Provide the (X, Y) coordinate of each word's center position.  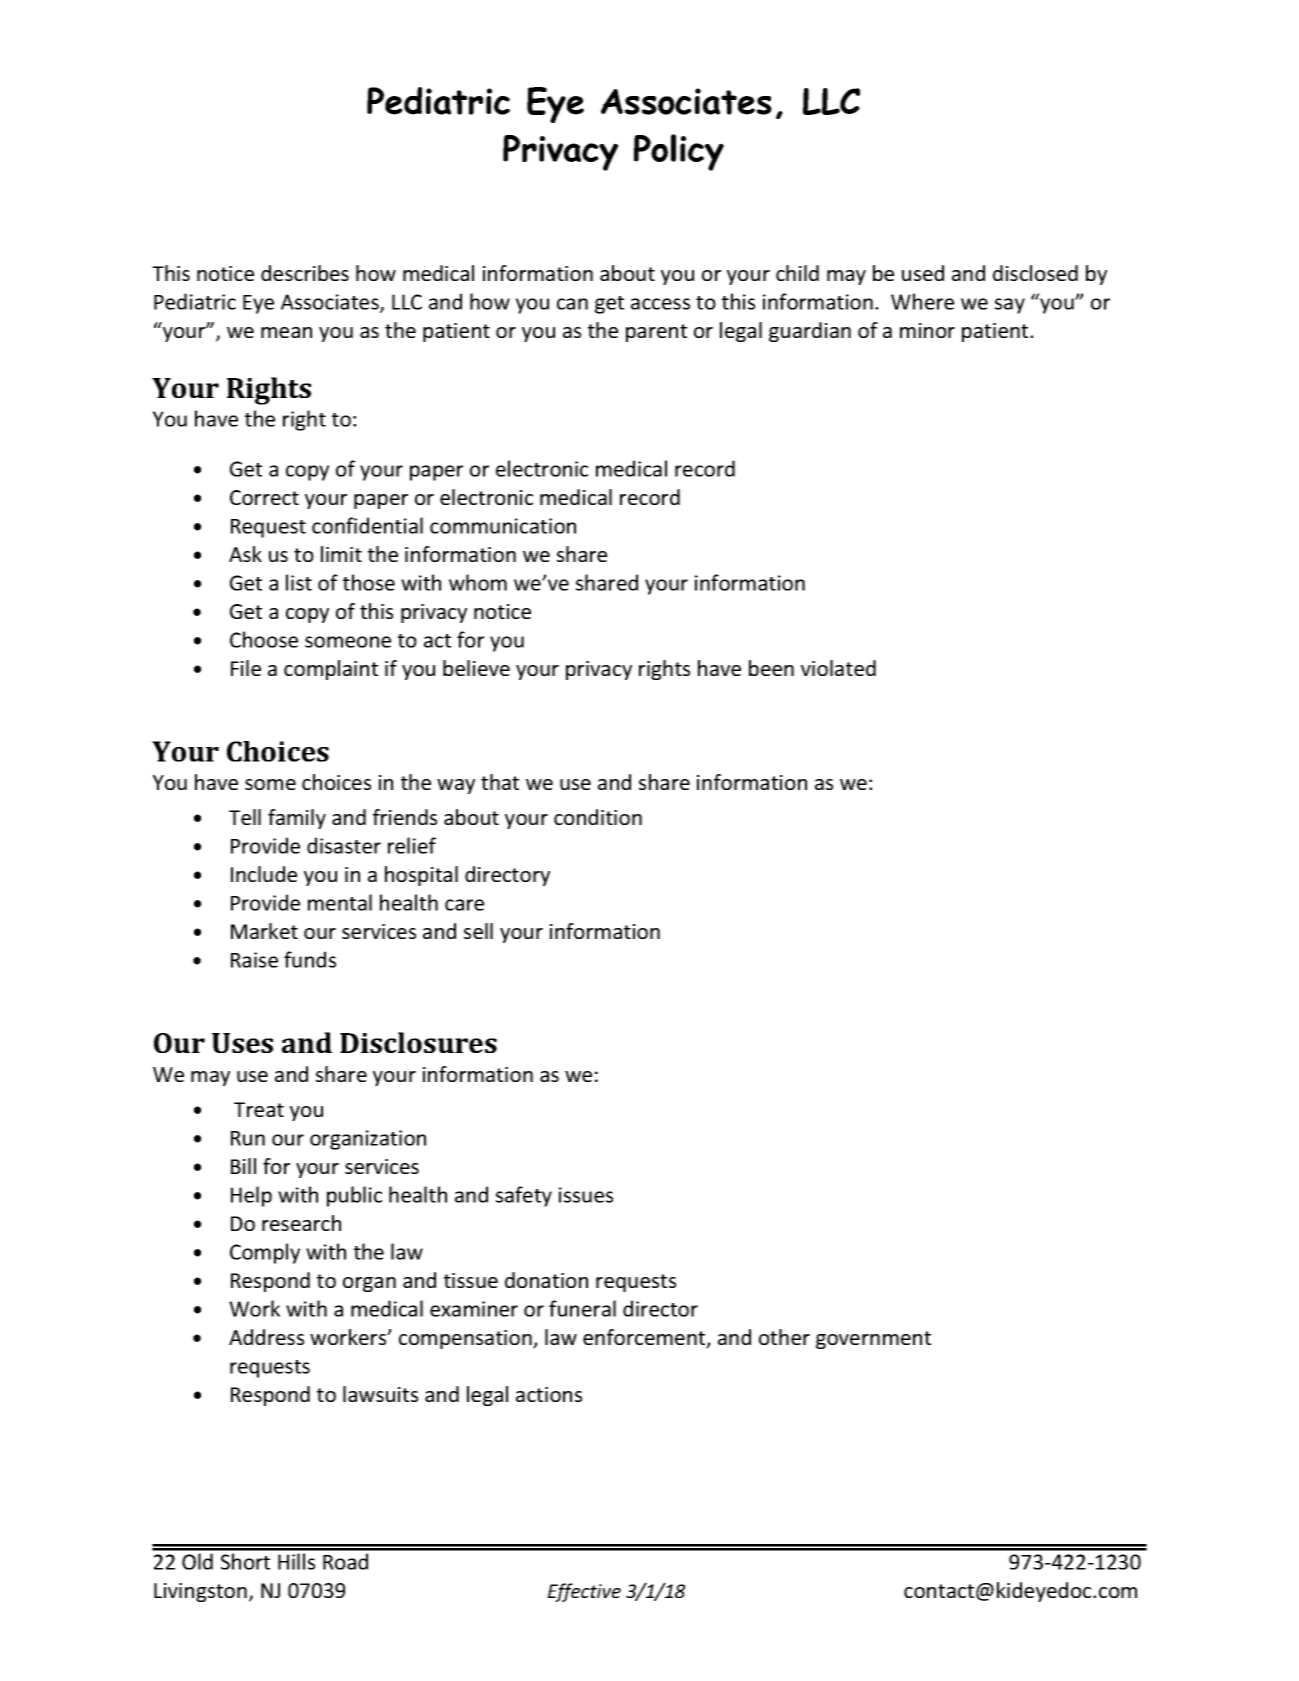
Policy (679, 152)
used (923, 273)
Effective (584, 1592)
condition (598, 817)
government (873, 1340)
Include (264, 874)
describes (305, 273)
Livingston (200, 1592)
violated (838, 668)
